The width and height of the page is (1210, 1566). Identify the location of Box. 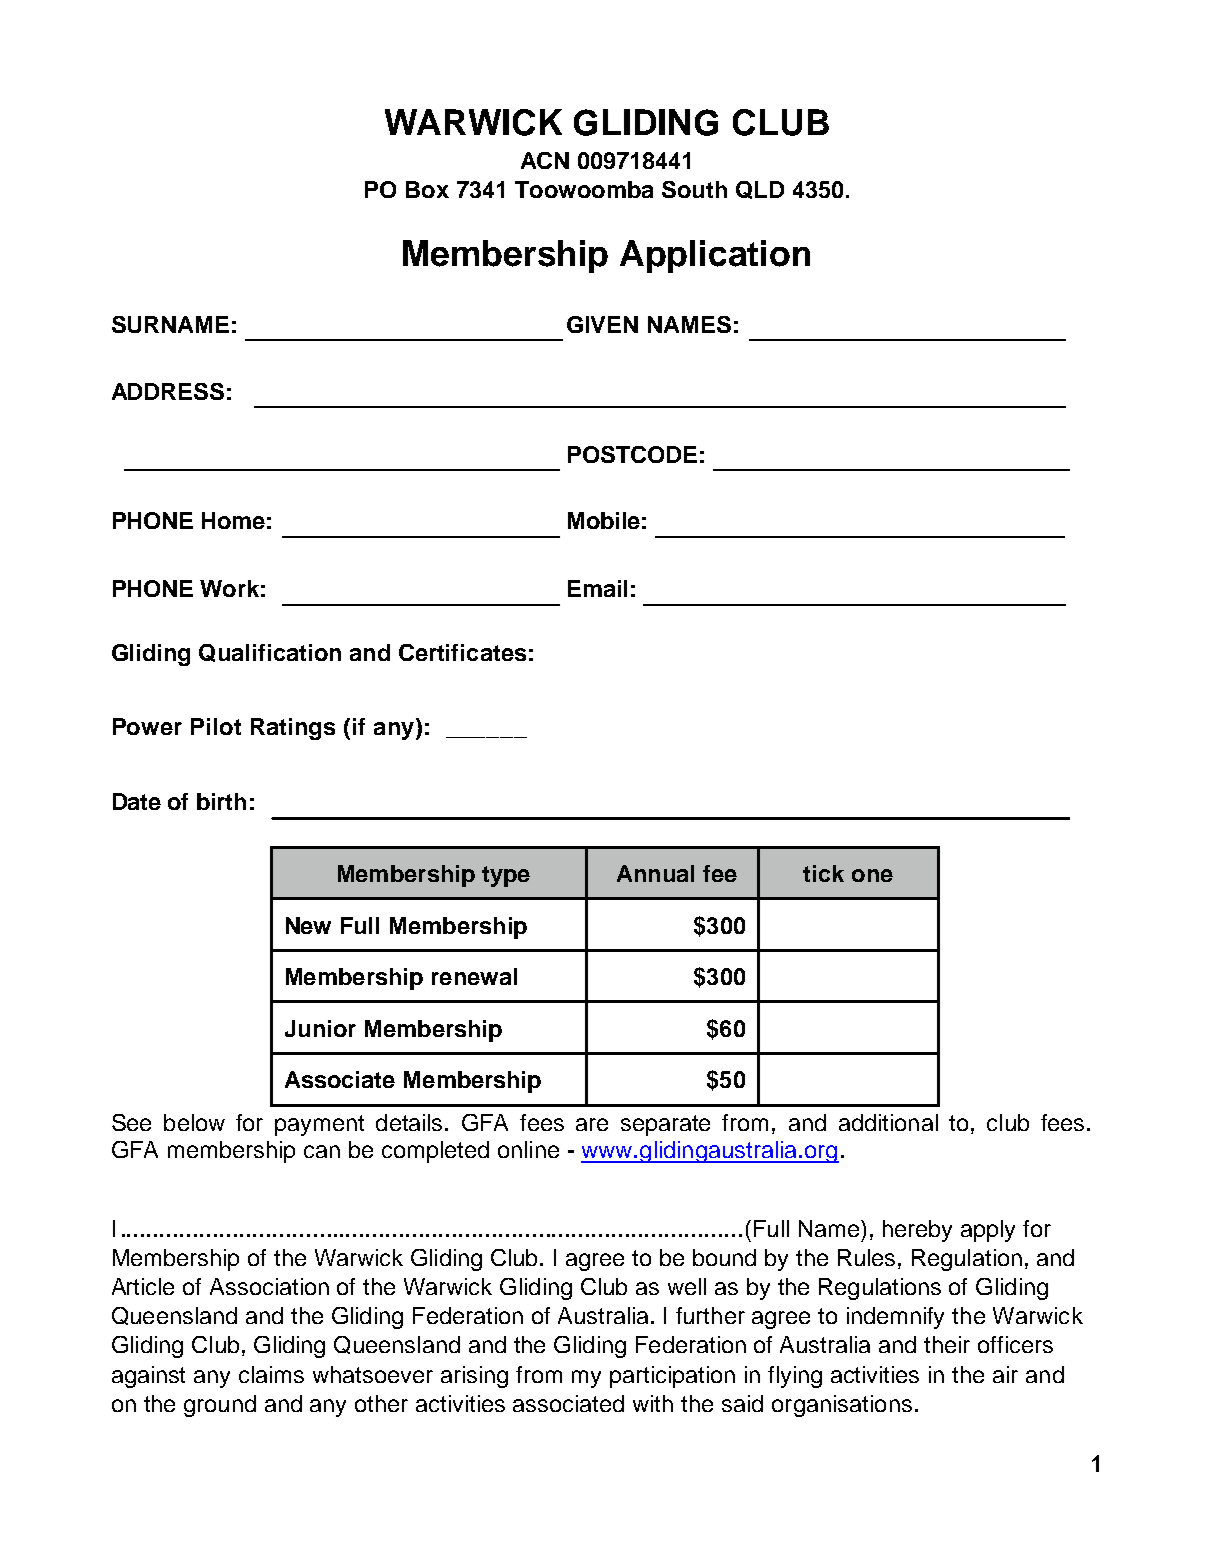
(427, 189).
